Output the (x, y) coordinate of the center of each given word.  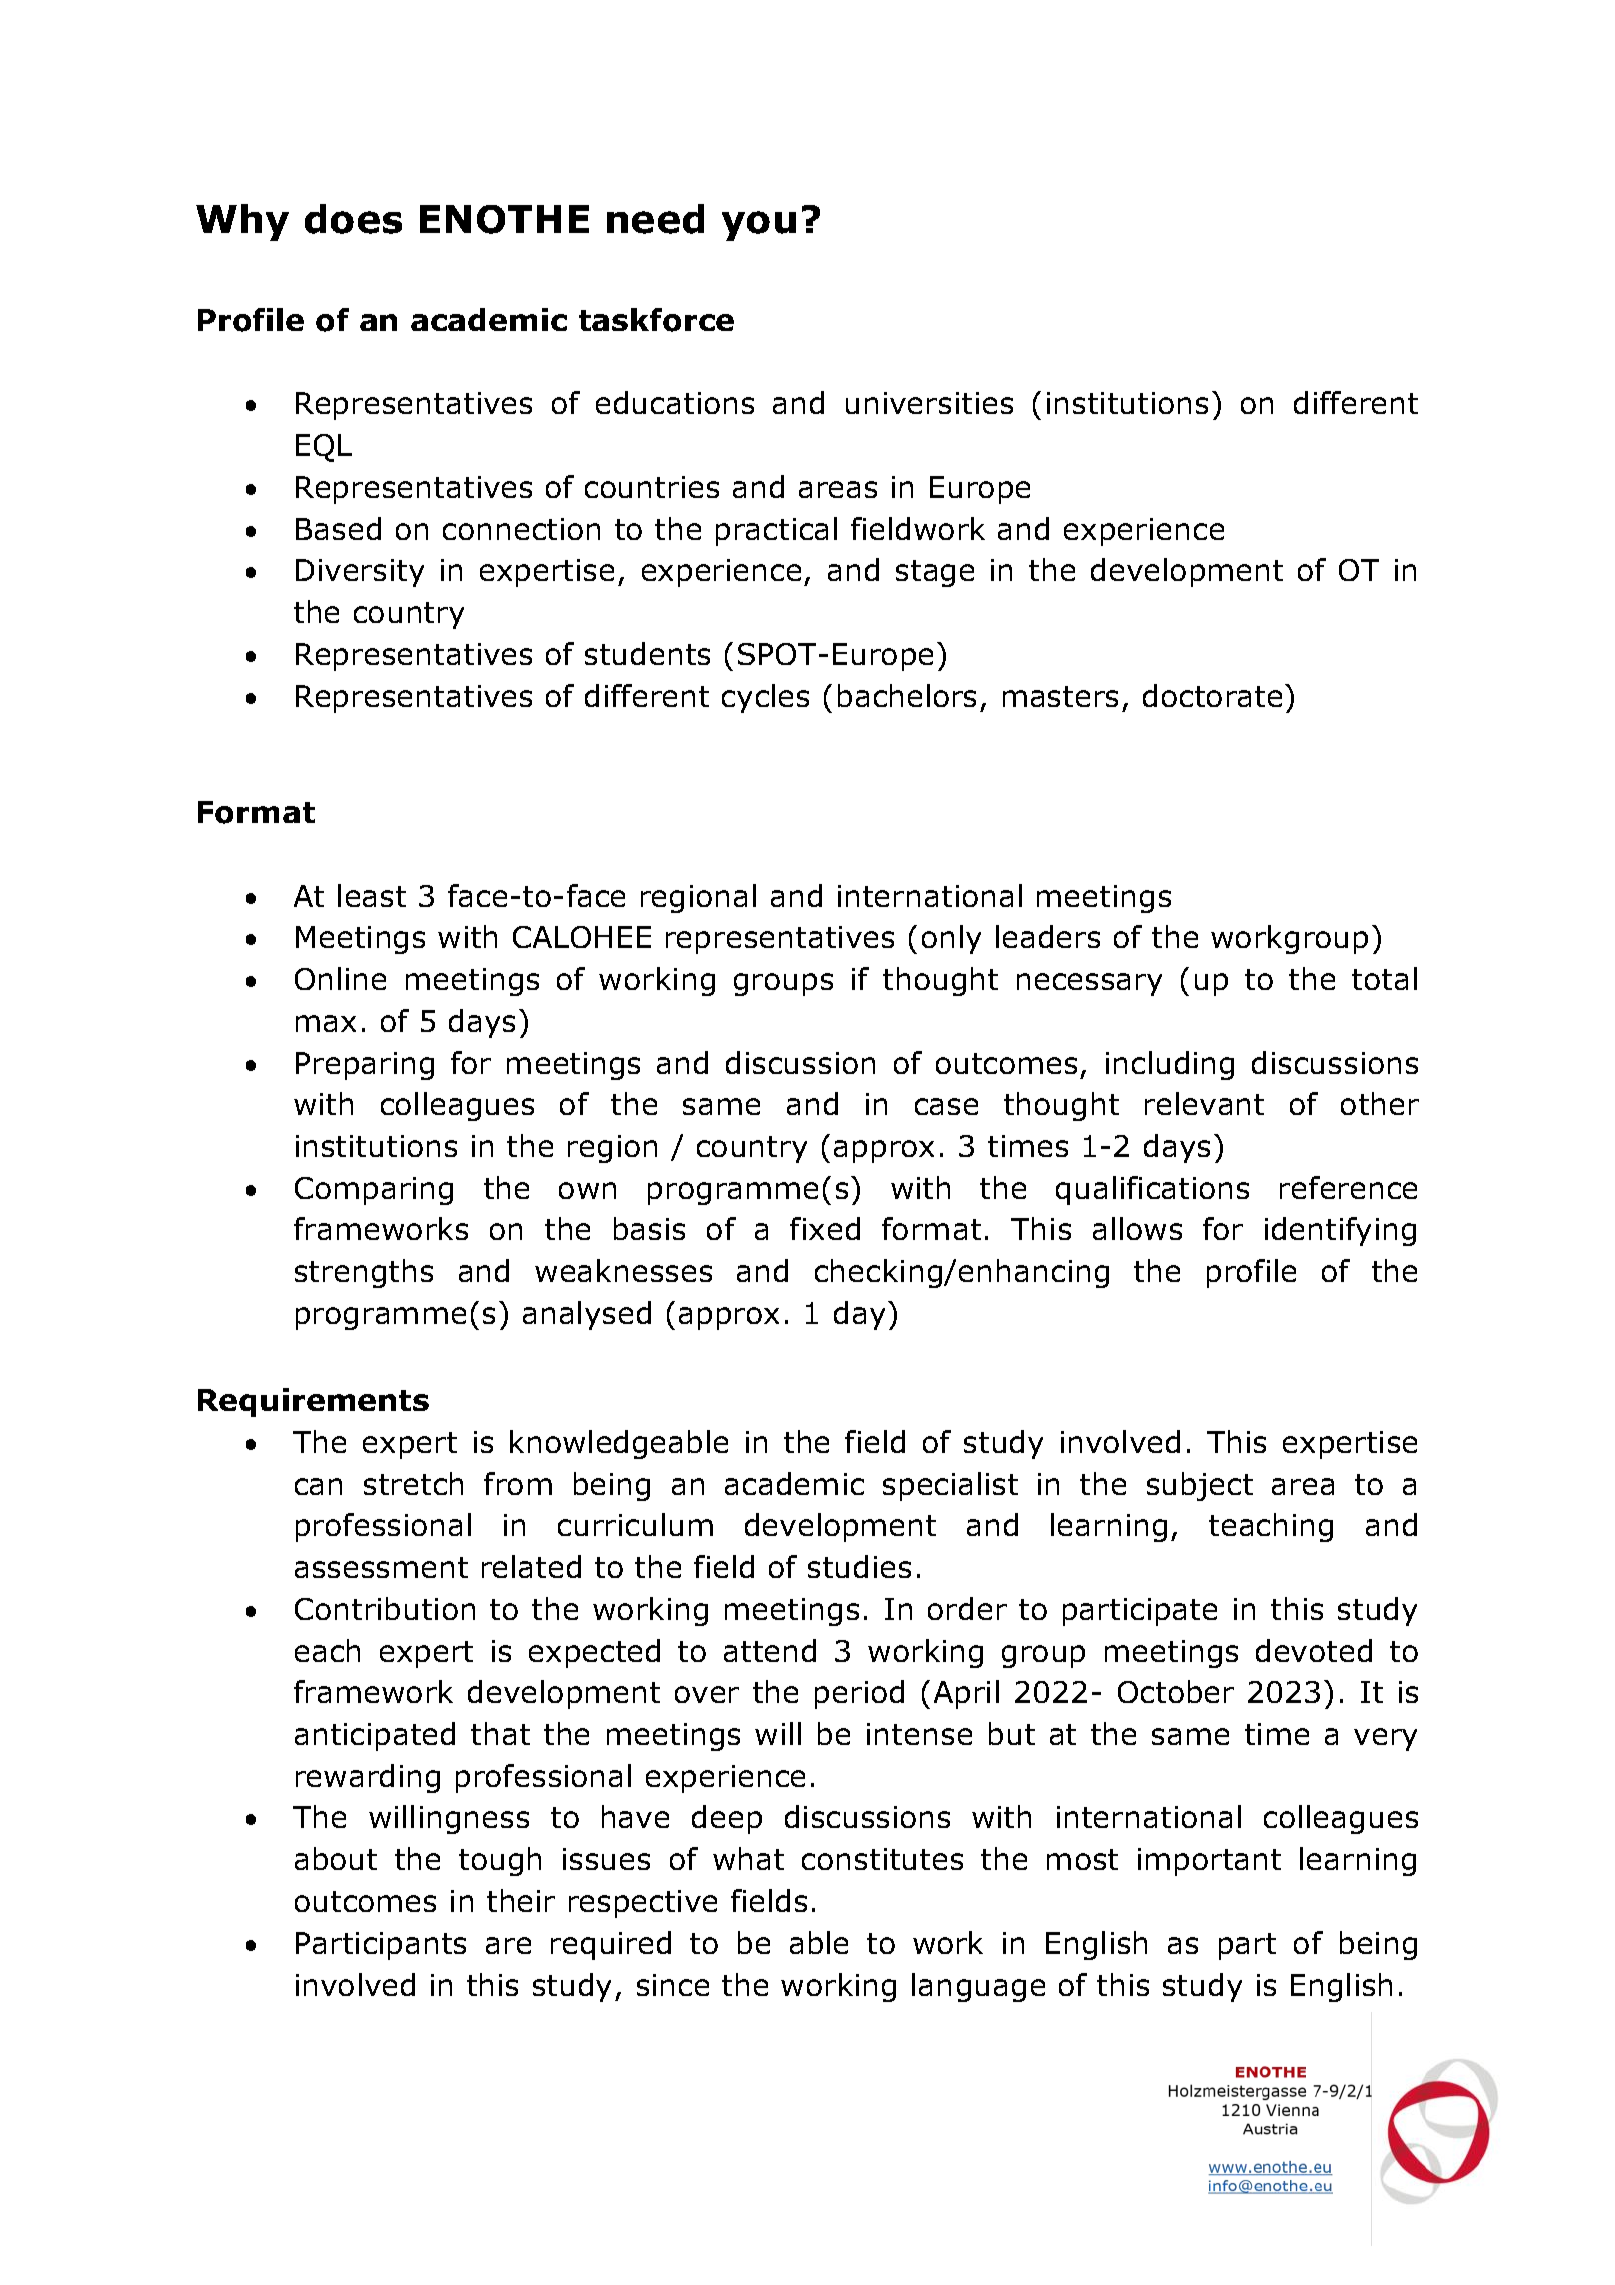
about (336, 1858)
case (946, 1106)
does (353, 219)
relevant (1204, 1103)
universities (929, 403)
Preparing (365, 1066)
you (759, 226)
